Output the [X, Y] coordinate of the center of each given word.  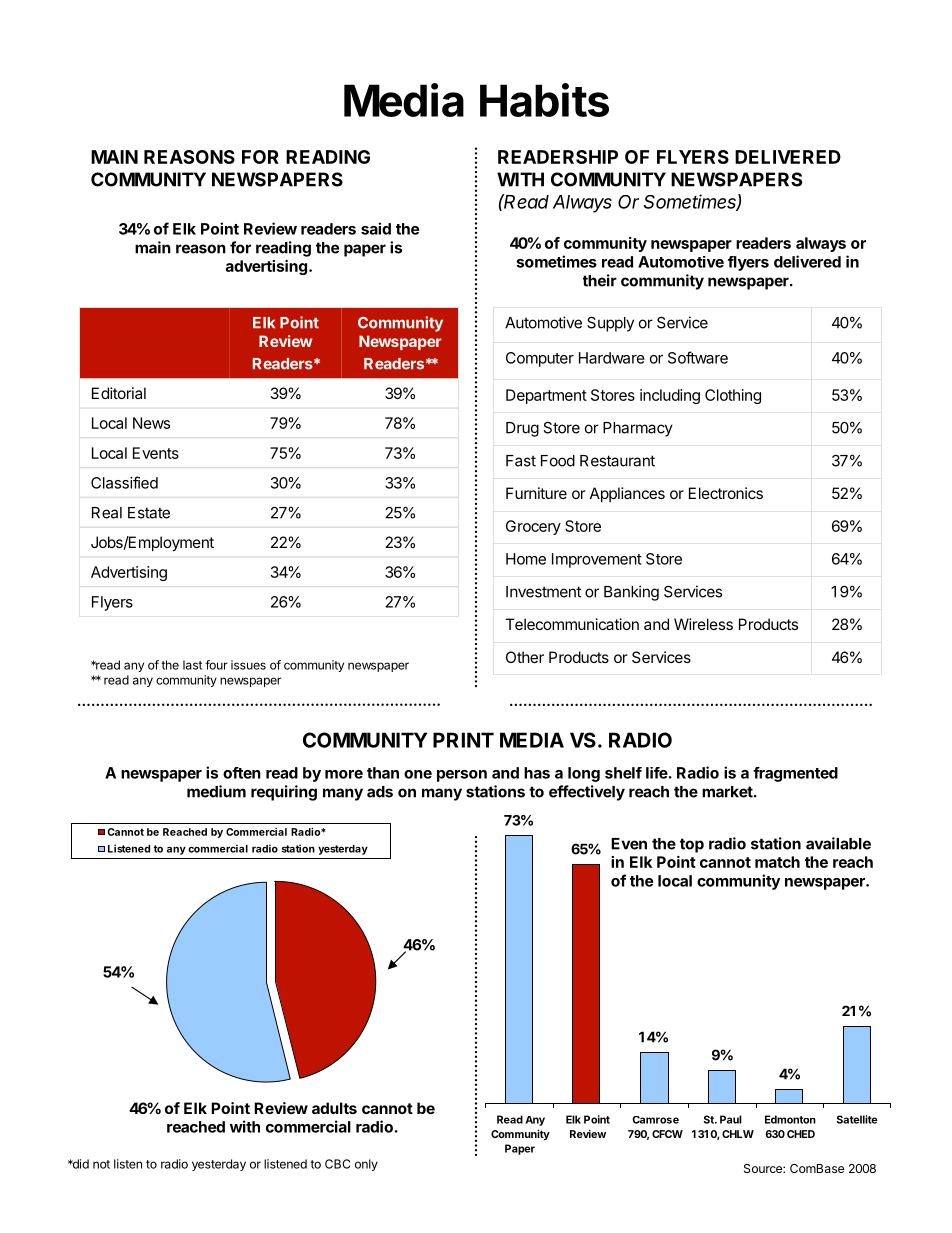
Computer [540, 359]
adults [334, 1108]
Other [525, 657]
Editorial [119, 393]
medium [216, 791]
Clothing [733, 396]
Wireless [703, 624]
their [600, 280]
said [376, 228]
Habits [544, 100]
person [462, 776]
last [192, 665]
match [777, 862]
